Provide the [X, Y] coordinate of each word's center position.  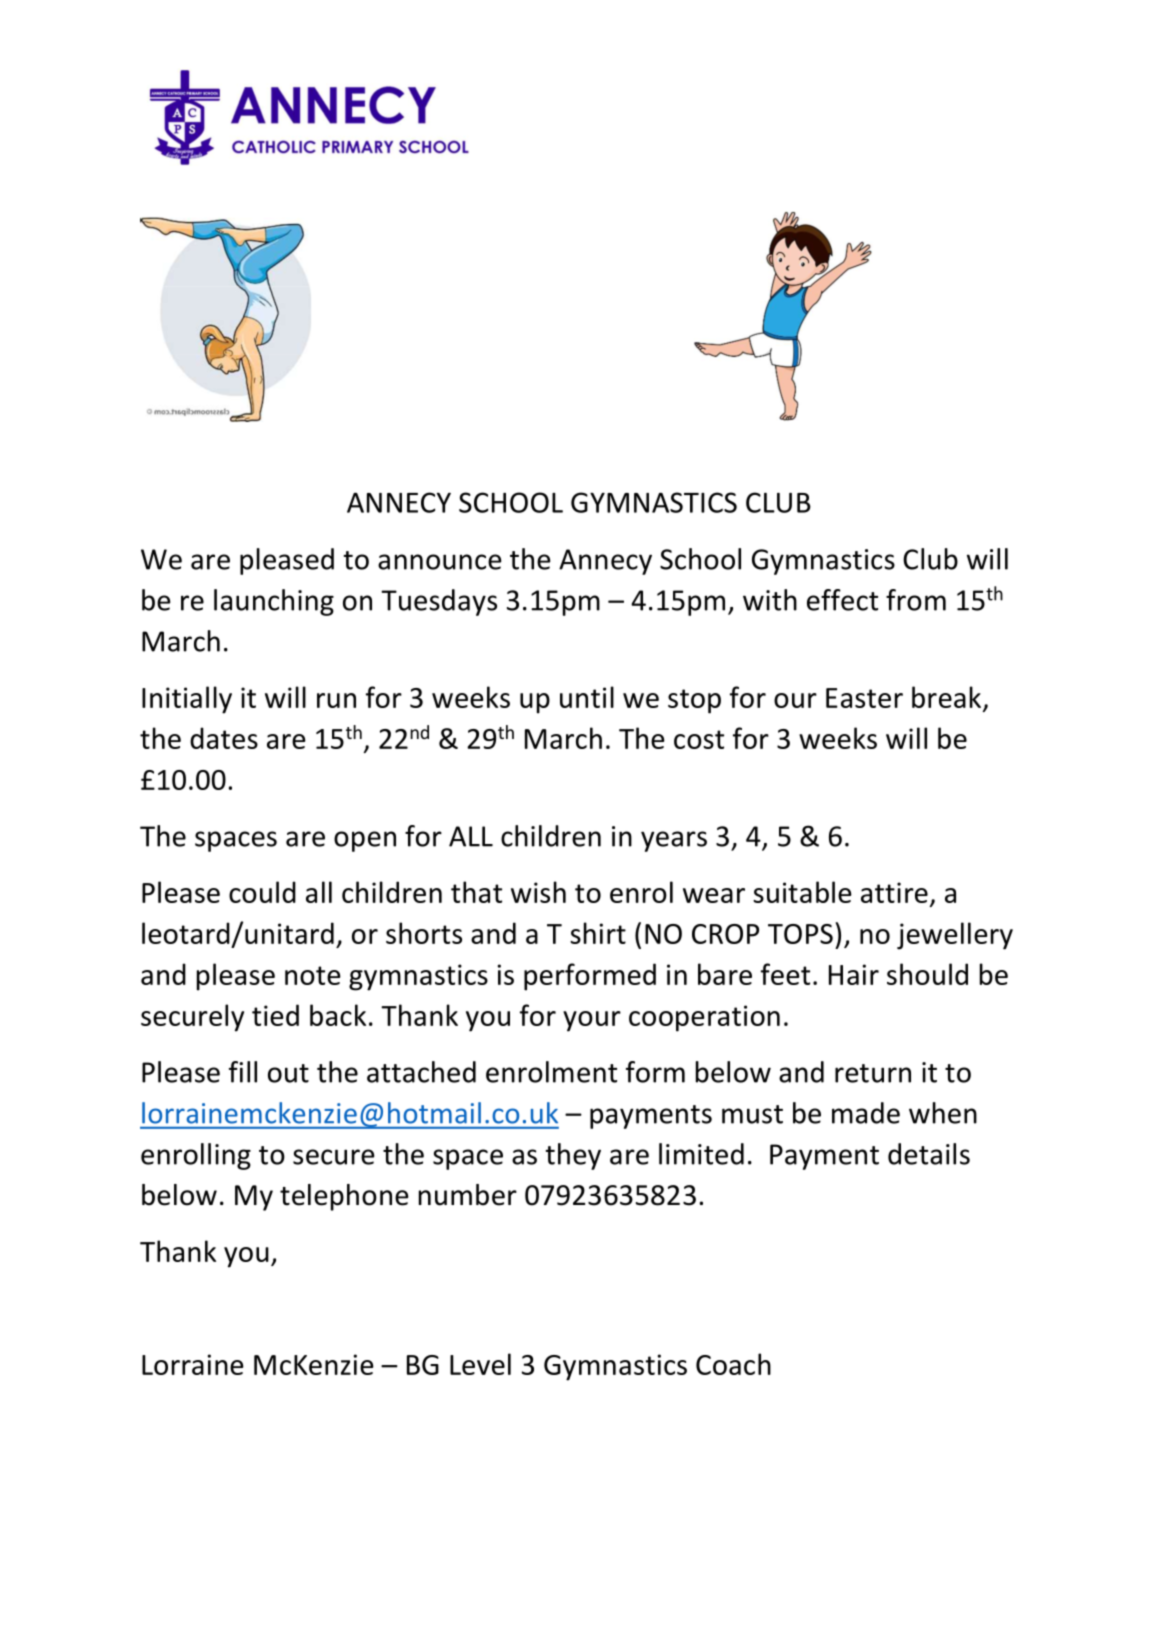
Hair [854, 974]
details [929, 1154]
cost [699, 739]
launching [274, 602]
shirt [598, 933]
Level [480, 1364]
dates [224, 738]
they [573, 1156]
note [313, 975]
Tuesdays [439, 602]
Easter [864, 698]
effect [842, 600]
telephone [344, 1197]
